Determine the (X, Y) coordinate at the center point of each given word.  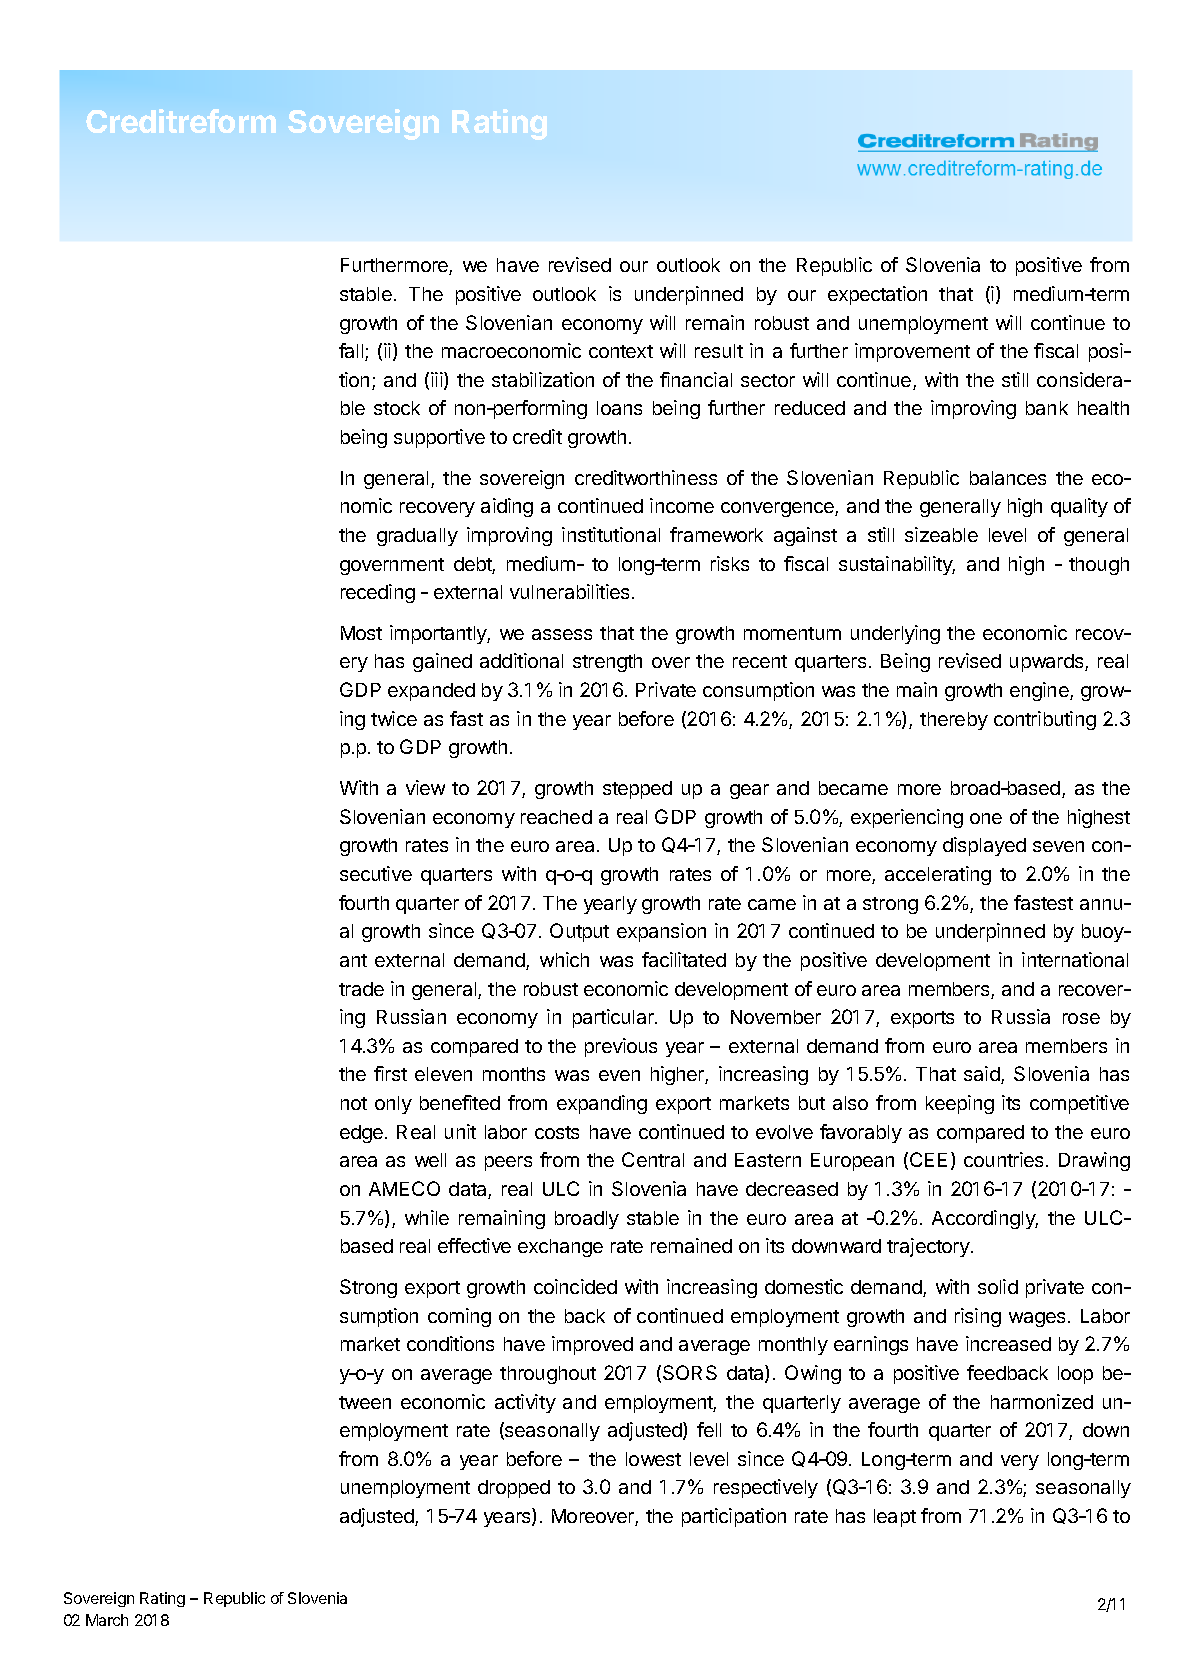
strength (607, 663)
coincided (575, 1286)
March (107, 1620)
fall (352, 352)
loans (619, 408)
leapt (895, 1518)
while (427, 1217)
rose (1081, 1018)
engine (1040, 691)
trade (361, 989)
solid (998, 1286)
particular (614, 1018)
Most (361, 633)
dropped (514, 1489)
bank (1047, 408)
